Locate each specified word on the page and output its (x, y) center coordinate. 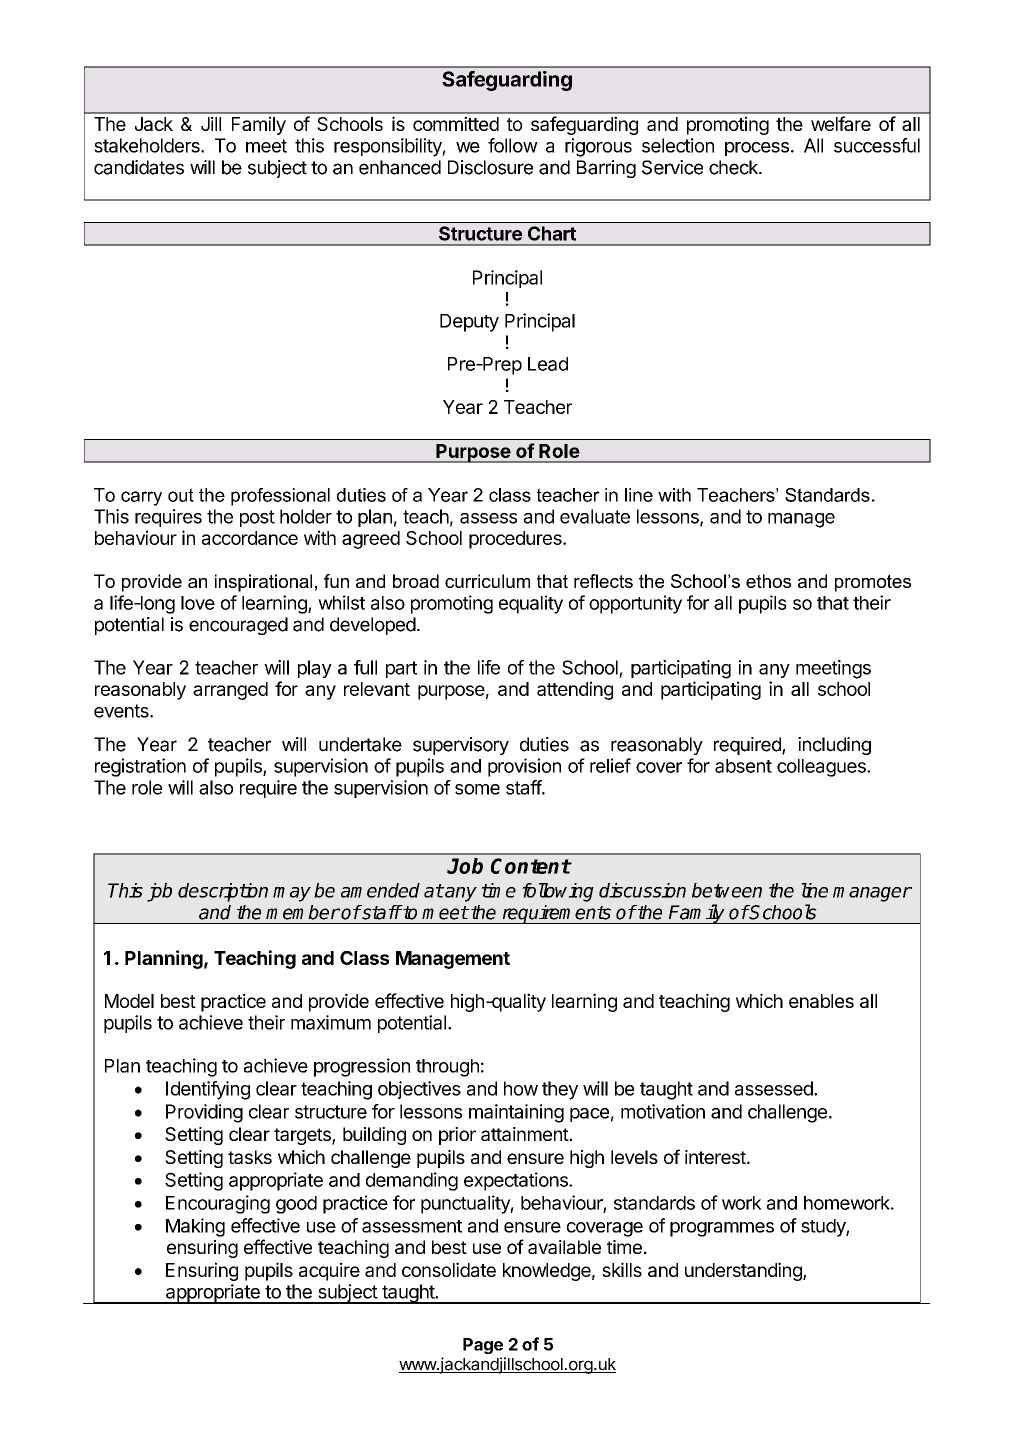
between (727, 890)
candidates (139, 167)
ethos (768, 581)
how (521, 1088)
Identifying (208, 1090)
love (198, 603)
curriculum (487, 581)
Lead (548, 364)
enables (821, 1001)
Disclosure (490, 167)
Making (195, 1227)
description (223, 892)
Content (531, 866)
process (757, 149)
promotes (873, 583)
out (181, 495)
